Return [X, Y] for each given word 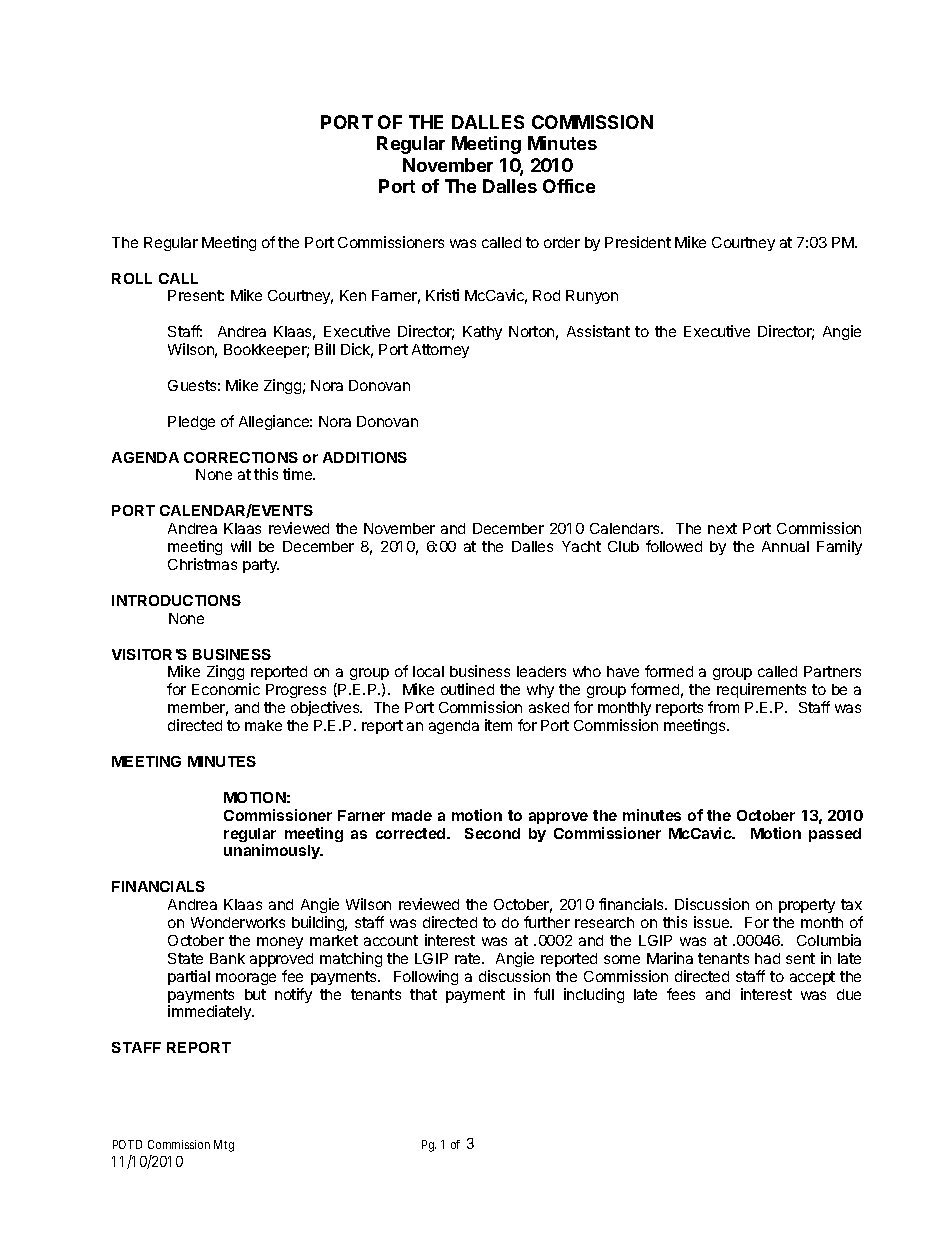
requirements [761, 690]
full [544, 994]
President [638, 242]
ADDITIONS [365, 457]
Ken [353, 295]
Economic [226, 689]
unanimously [273, 851]
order [562, 242]
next [722, 528]
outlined [467, 689]
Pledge [191, 423]
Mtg [224, 1146]
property [807, 906]
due [849, 994]
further [547, 922]
